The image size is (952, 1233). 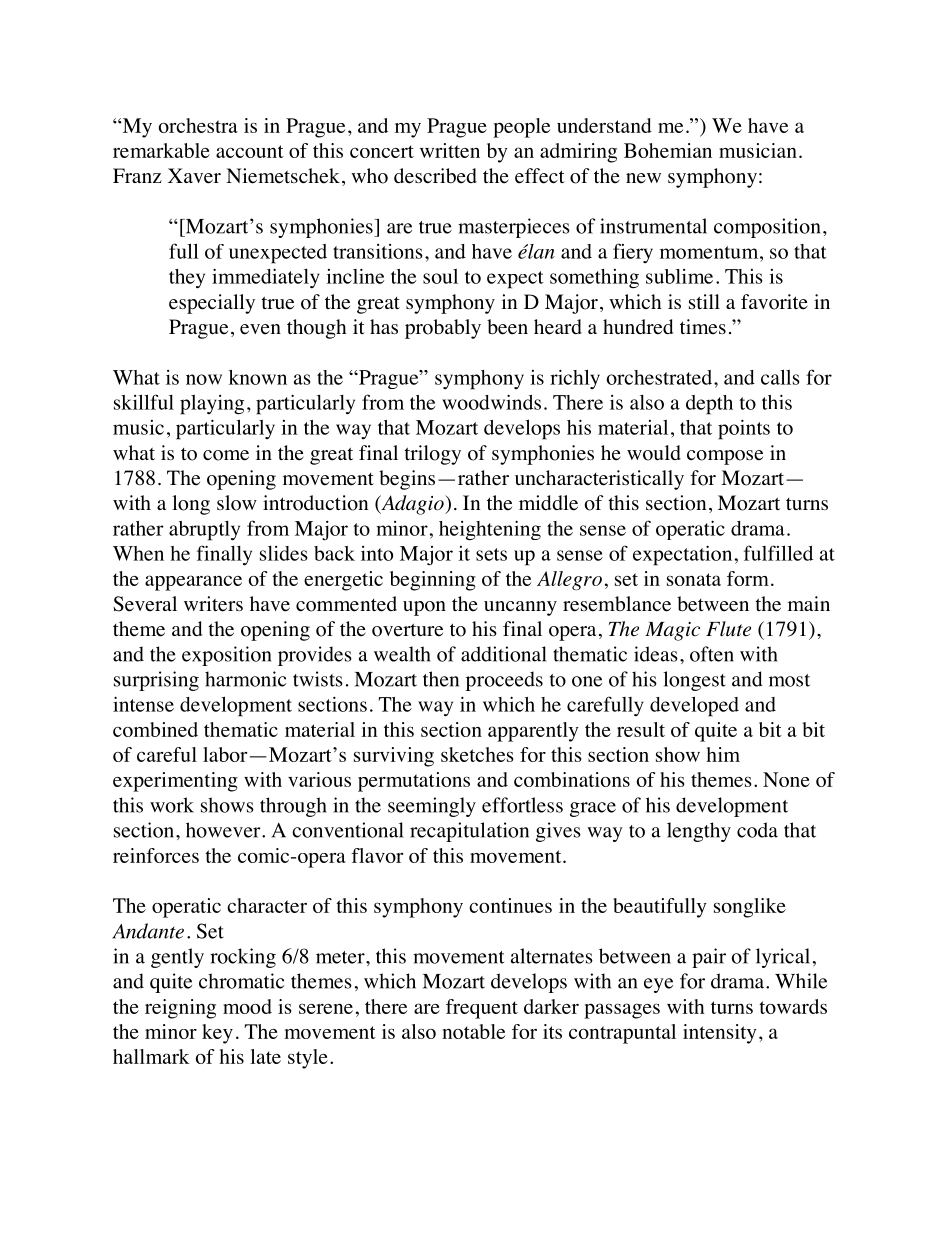 I want to click on account, so click(x=250, y=151).
